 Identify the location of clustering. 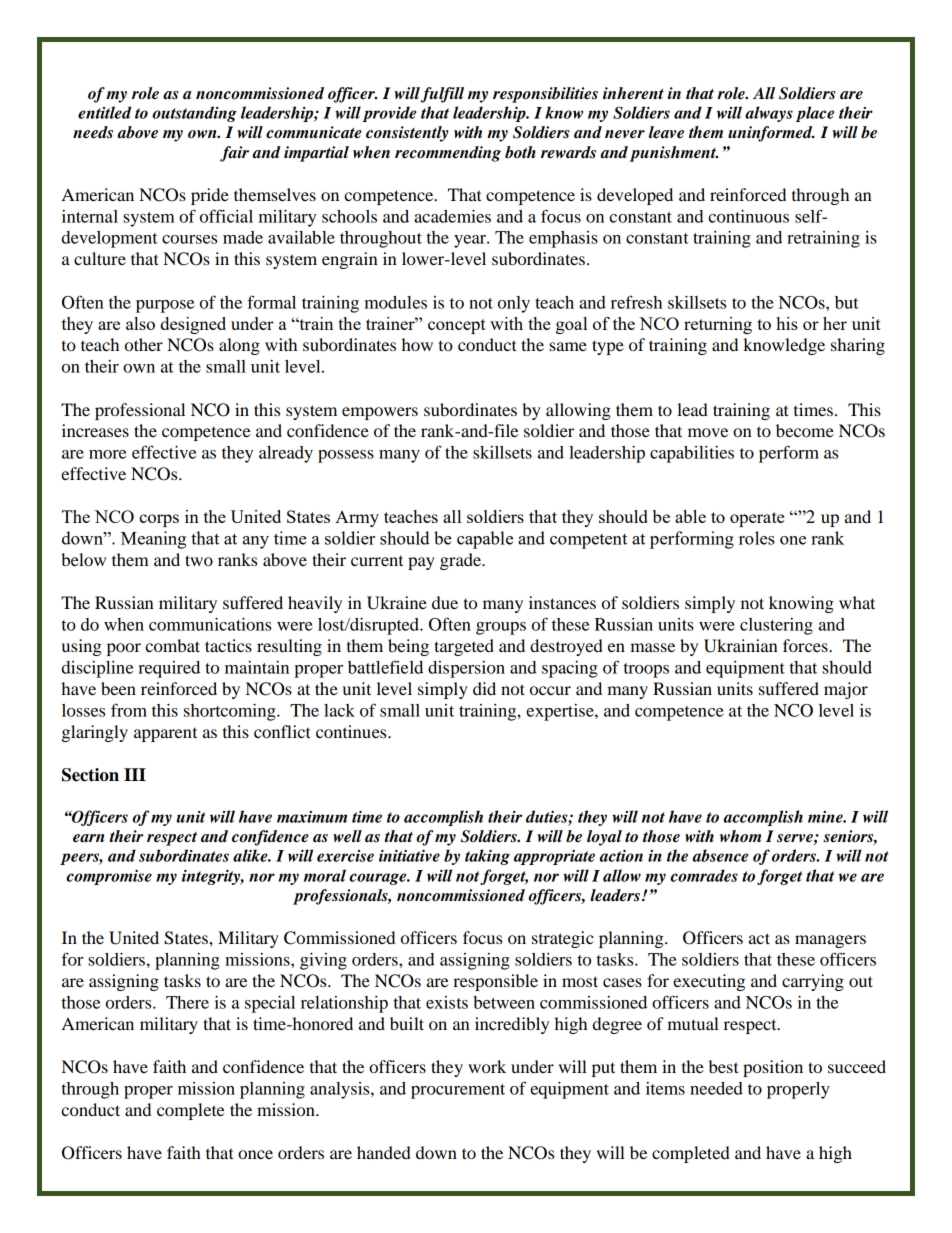
(776, 626).
